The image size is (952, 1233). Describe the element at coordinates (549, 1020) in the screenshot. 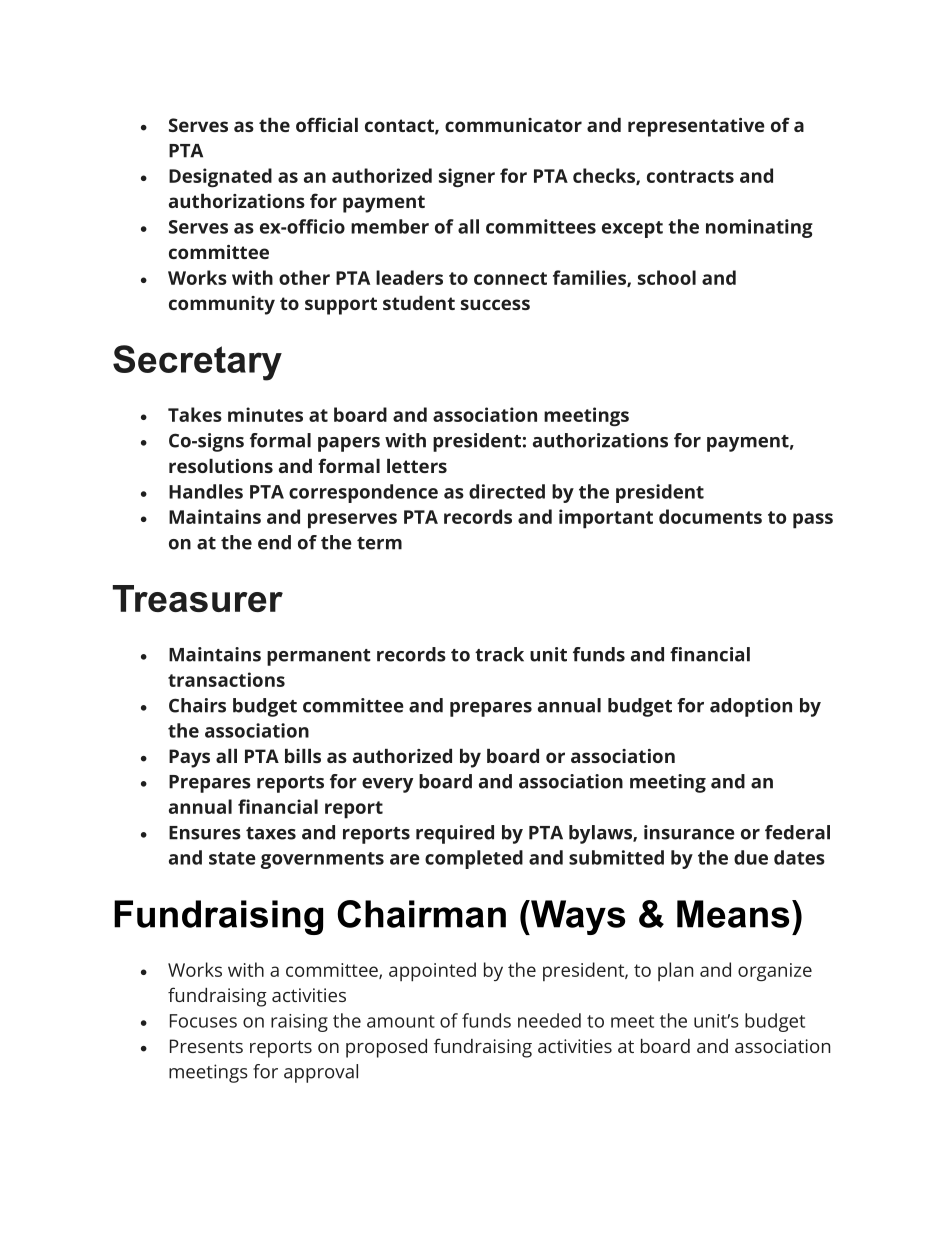

I see `needed` at that location.
